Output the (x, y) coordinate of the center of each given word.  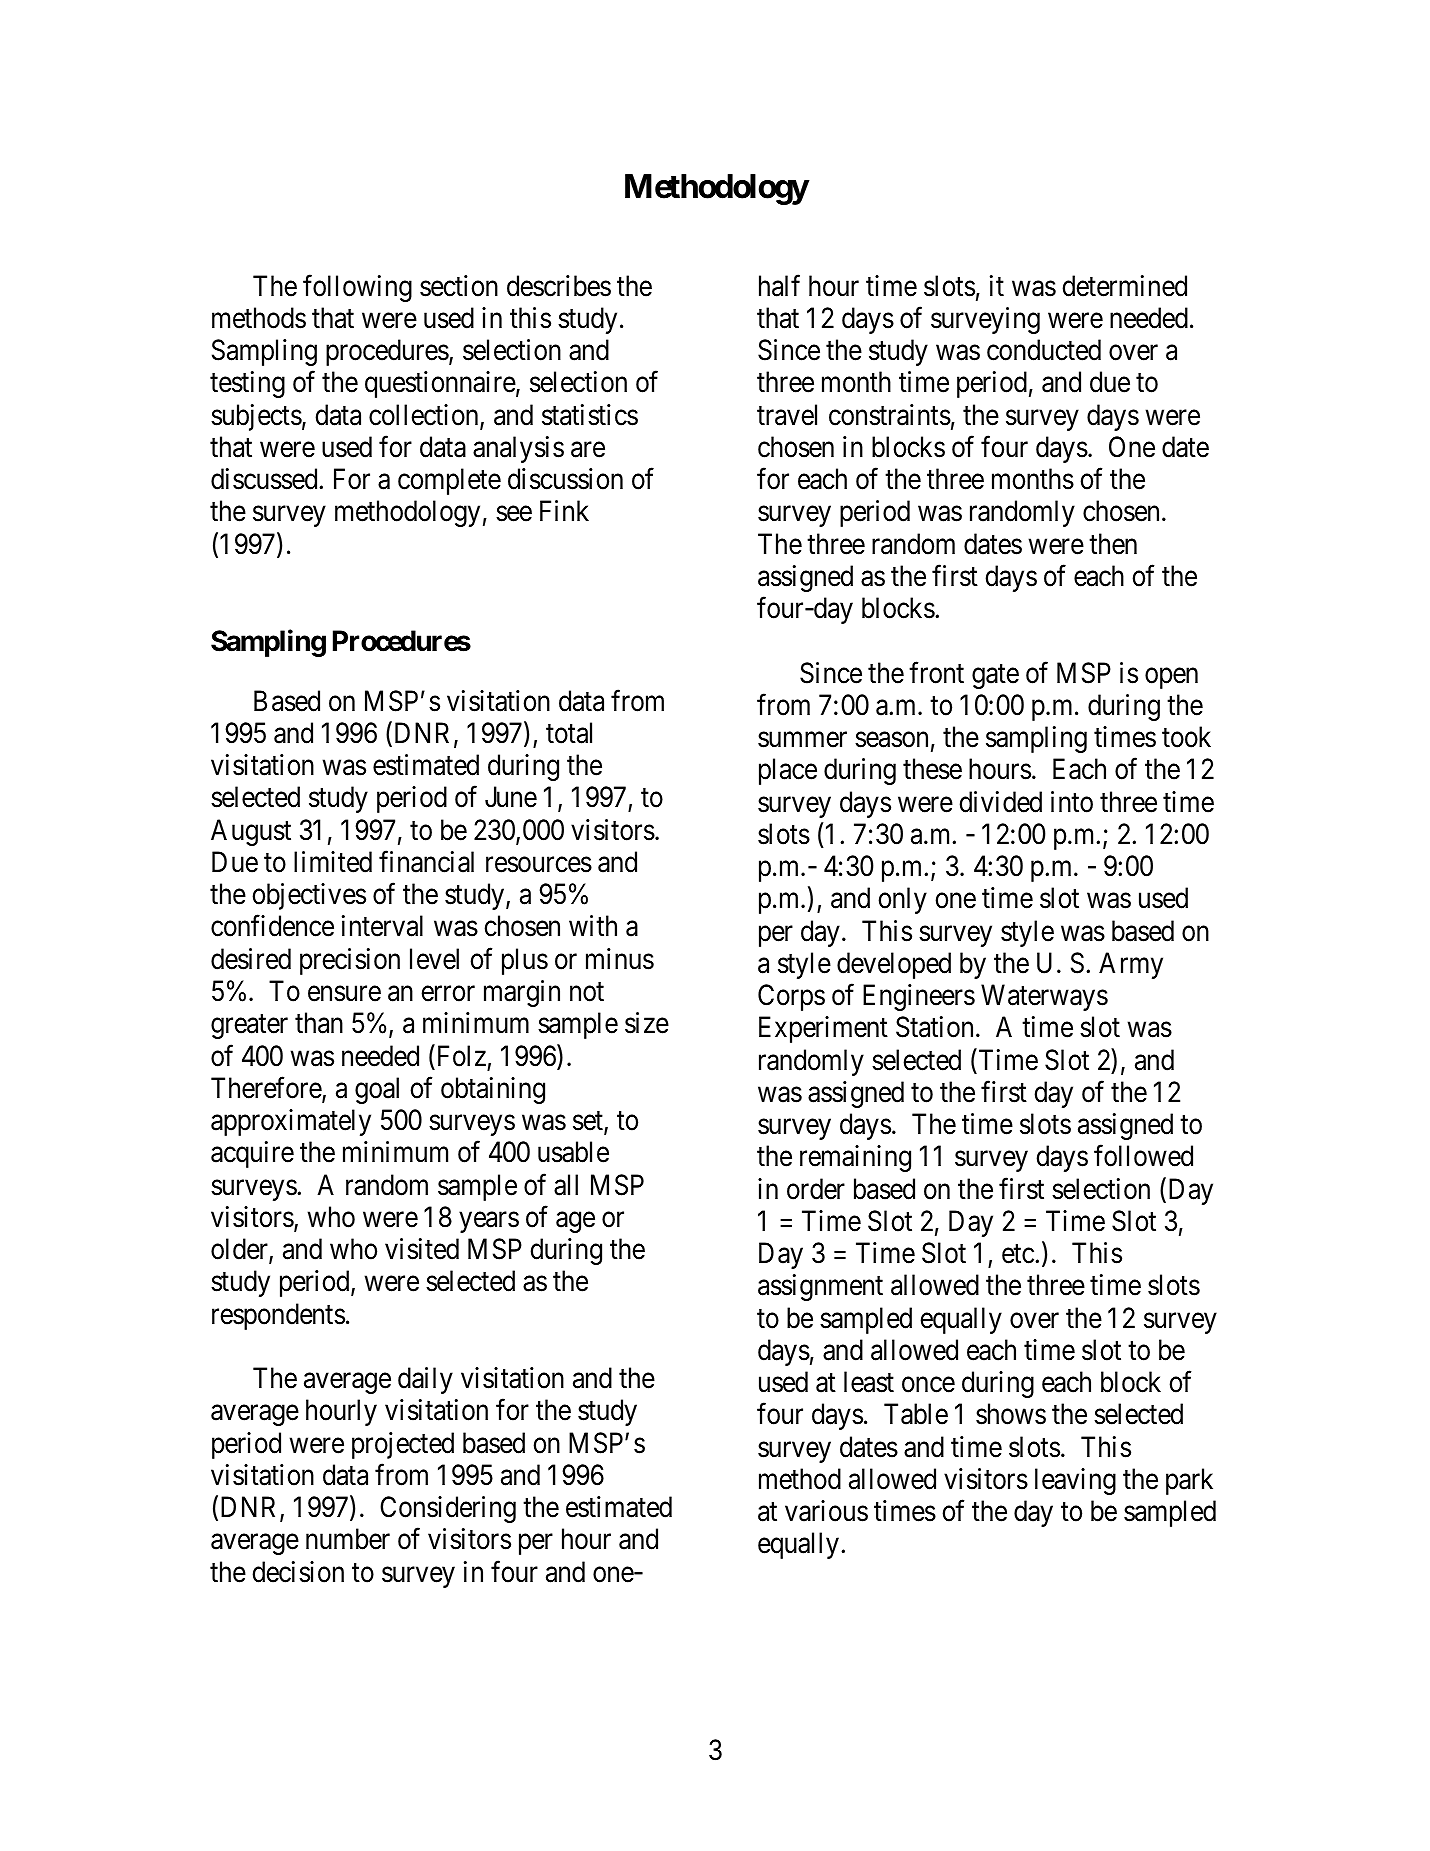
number (348, 1539)
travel (787, 415)
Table (916, 1414)
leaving (1075, 1481)
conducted (1044, 350)
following (357, 288)
